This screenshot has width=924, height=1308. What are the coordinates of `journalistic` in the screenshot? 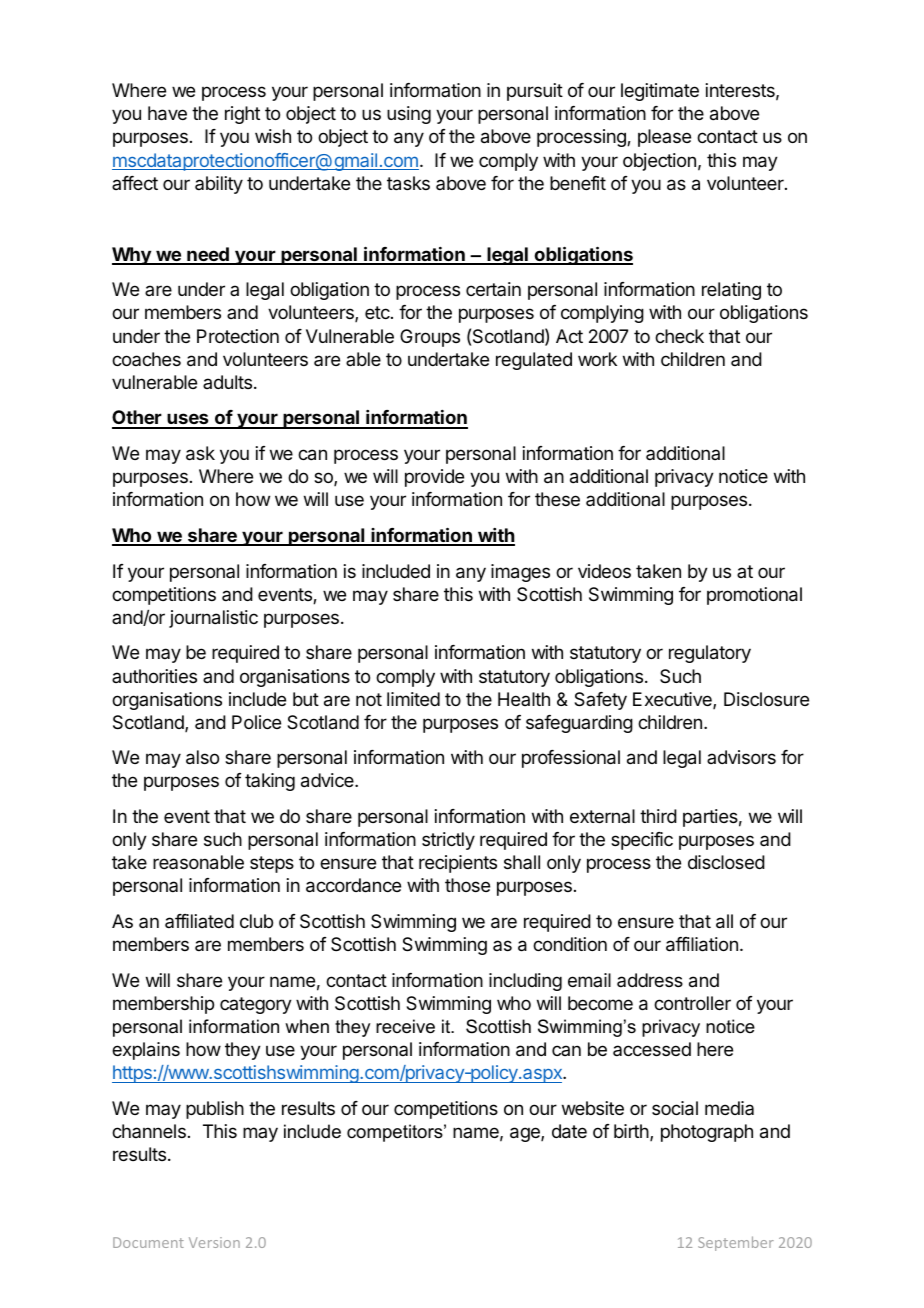 It's located at (213, 619).
